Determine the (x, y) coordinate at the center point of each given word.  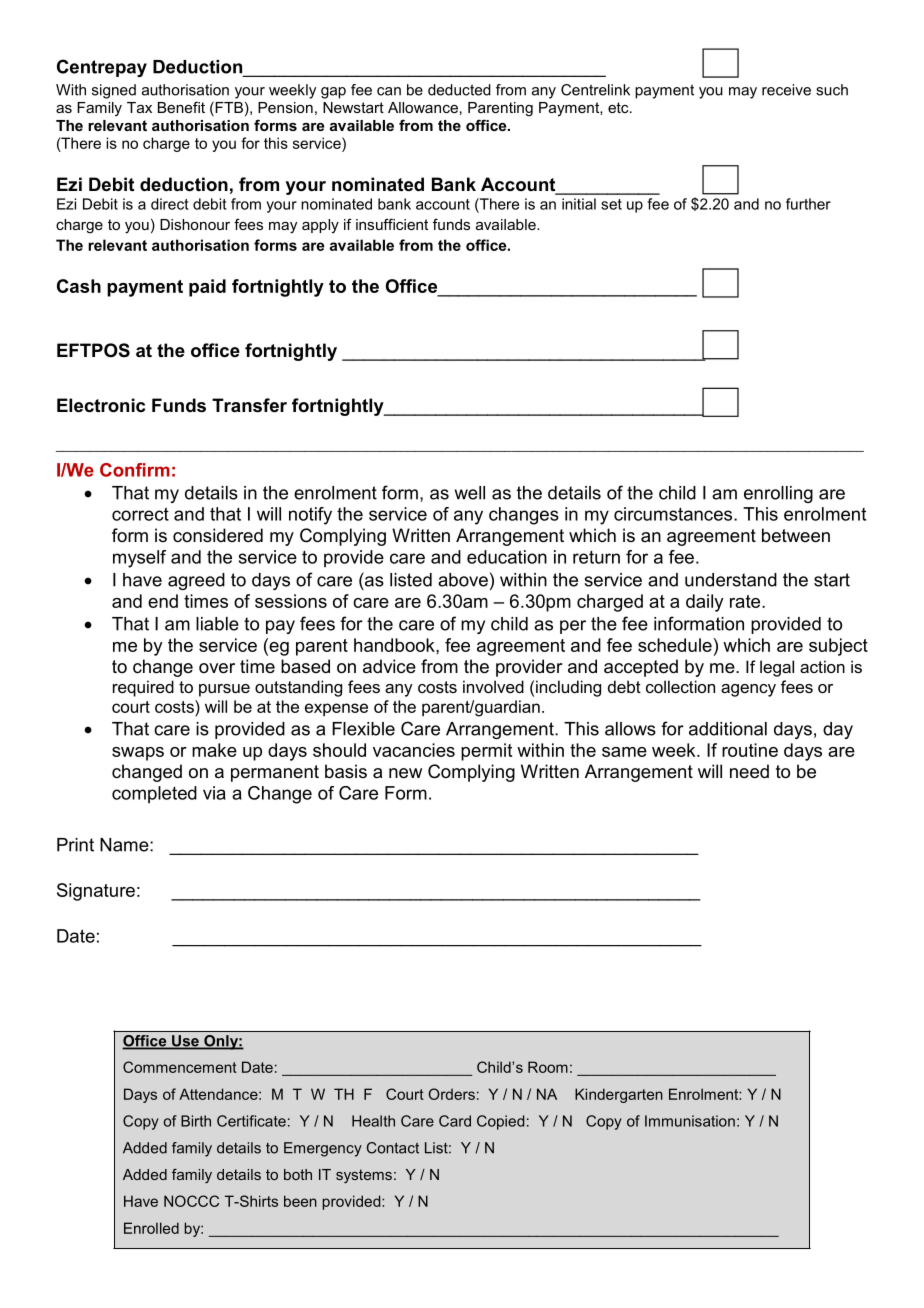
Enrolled (151, 1228)
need (749, 771)
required (143, 688)
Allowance (423, 107)
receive (786, 90)
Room (548, 1067)
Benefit (181, 107)
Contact (393, 1148)
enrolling (778, 494)
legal (777, 668)
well (470, 493)
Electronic (101, 405)
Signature (96, 892)
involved (493, 686)
